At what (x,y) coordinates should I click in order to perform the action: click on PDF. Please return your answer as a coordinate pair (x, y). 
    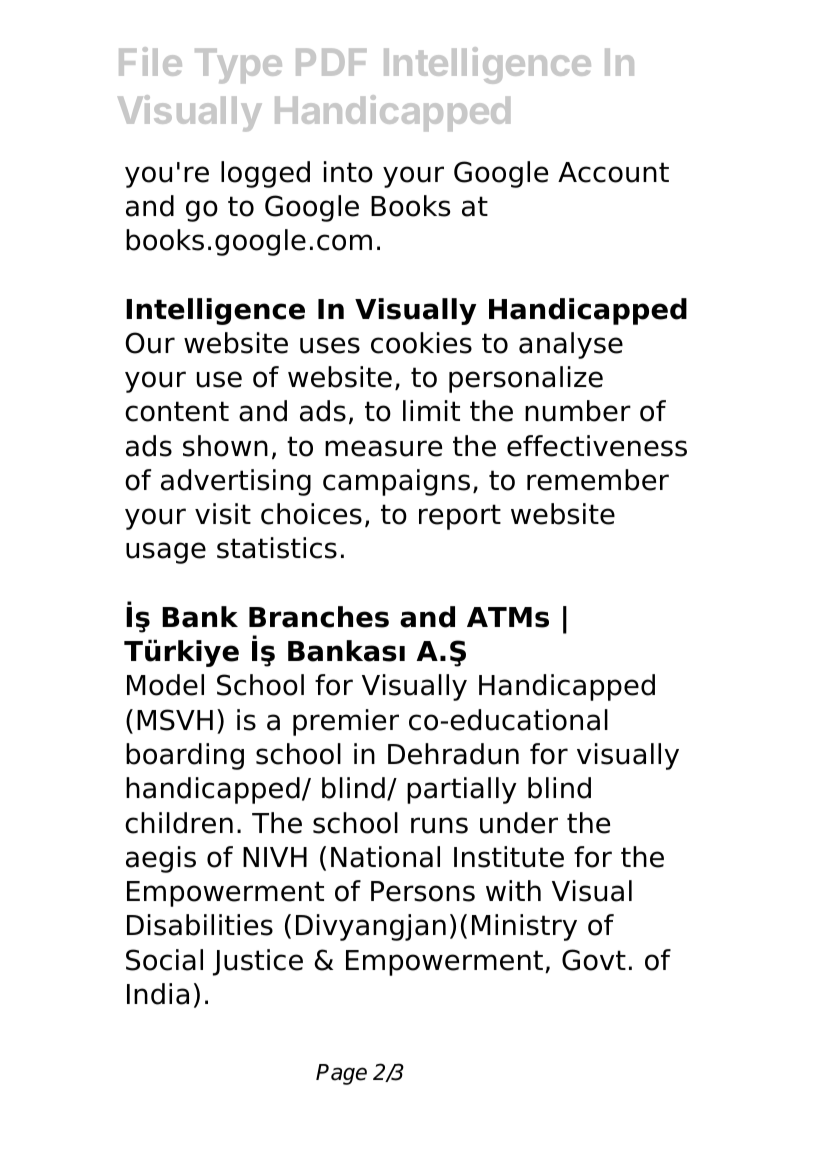
    Looking at the image, I should click on (331, 62).
